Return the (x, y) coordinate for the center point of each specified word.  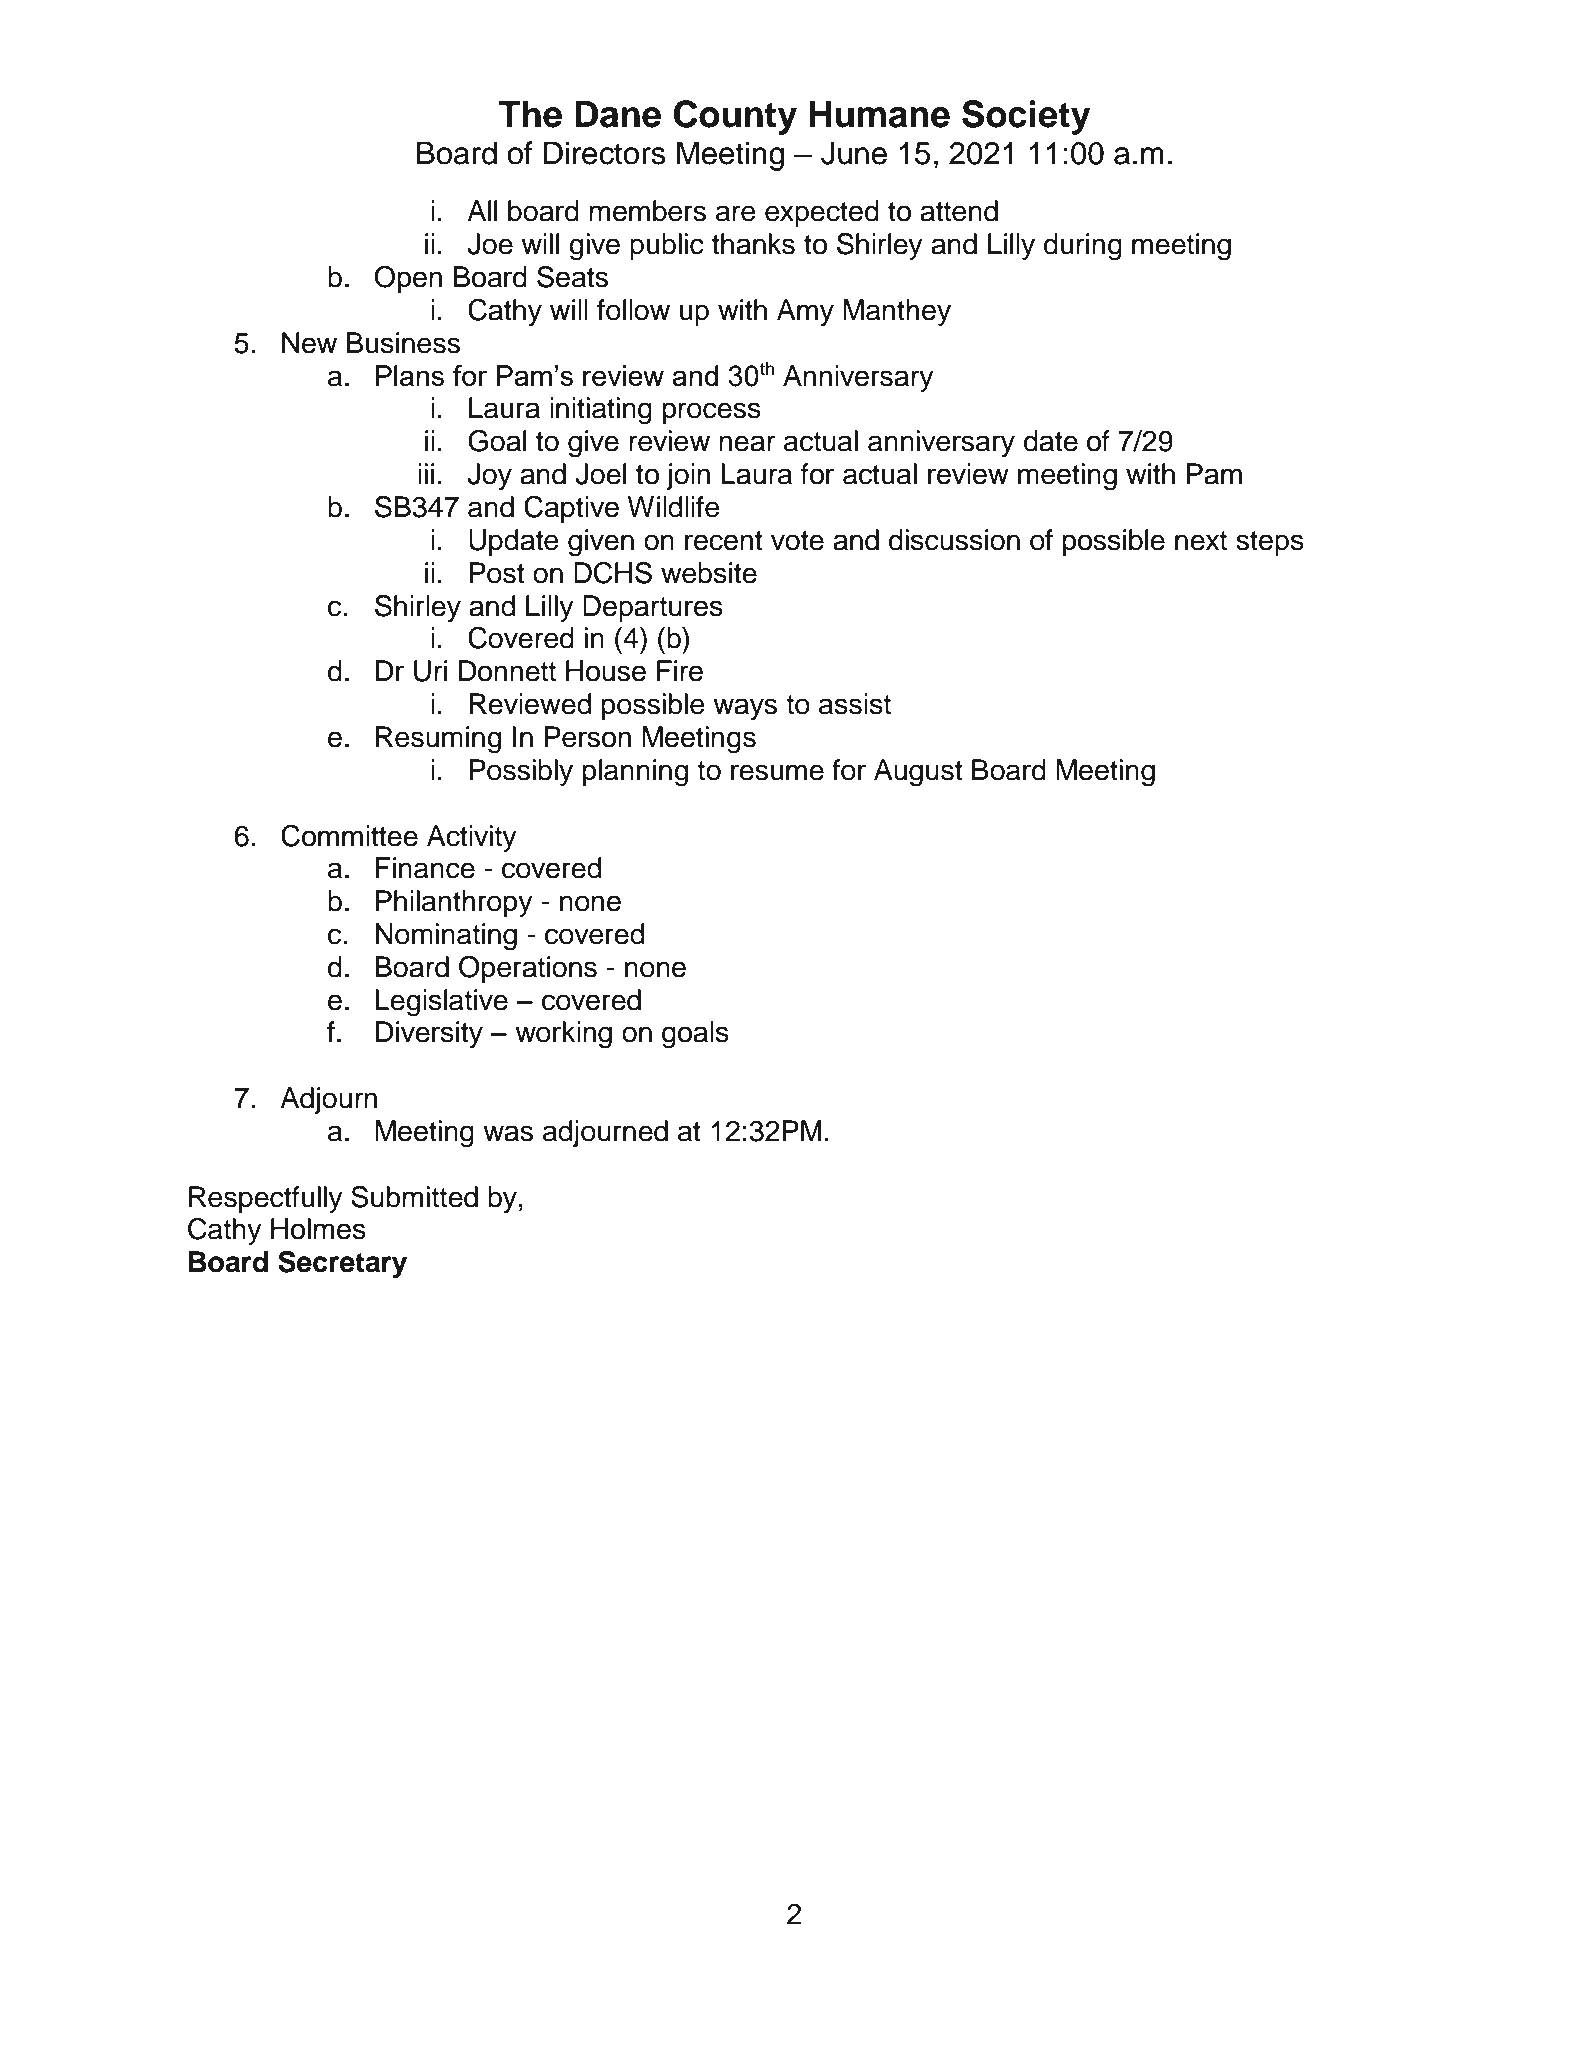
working (563, 1035)
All (482, 210)
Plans (409, 375)
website (709, 573)
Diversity (429, 1034)
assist (855, 704)
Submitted (414, 1197)
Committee (349, 836)
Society (1026, 117)
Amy (805, 312)
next (1201, 541)
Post (496, 573)
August (918, 773)
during (1083, 247)
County (735, 117)
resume (777, 772)
